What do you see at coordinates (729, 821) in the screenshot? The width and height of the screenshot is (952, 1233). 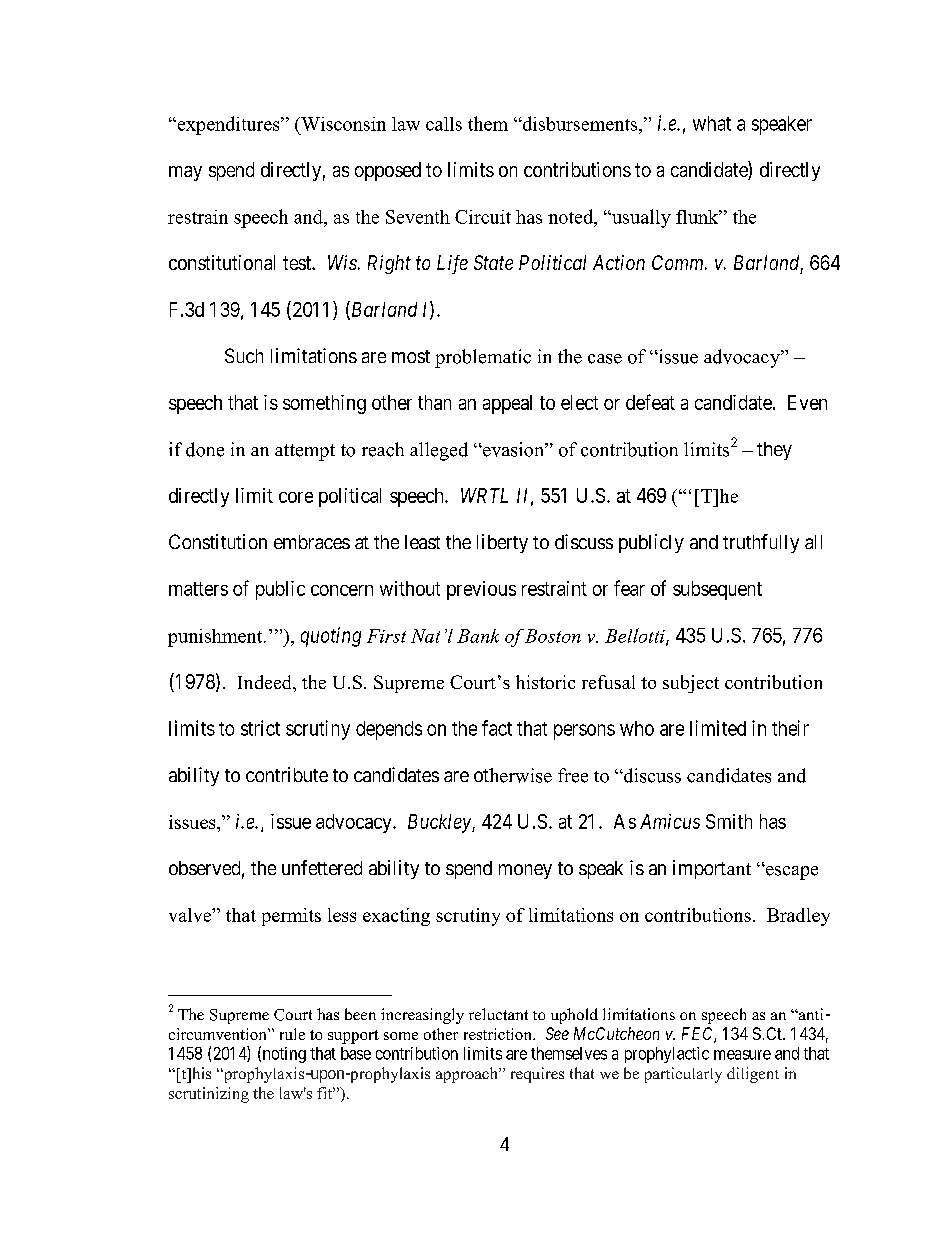 I see `Smith` at bounding box center [729, 821].
